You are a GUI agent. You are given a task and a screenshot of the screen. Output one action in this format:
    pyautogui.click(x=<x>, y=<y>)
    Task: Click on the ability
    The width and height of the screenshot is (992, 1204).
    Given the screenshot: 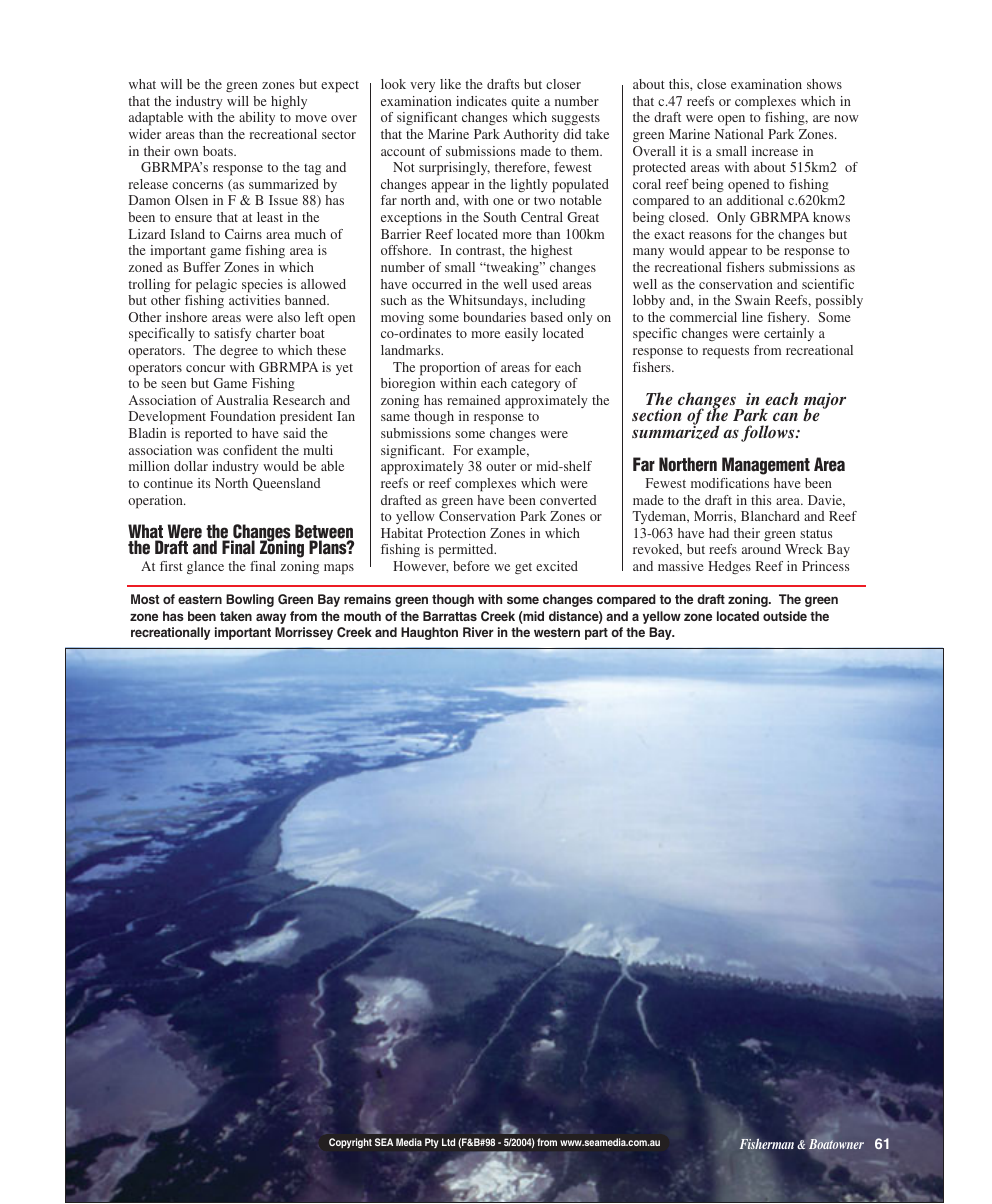 What is the action you would take?
    pyautogui.click(x=257, y=118)
